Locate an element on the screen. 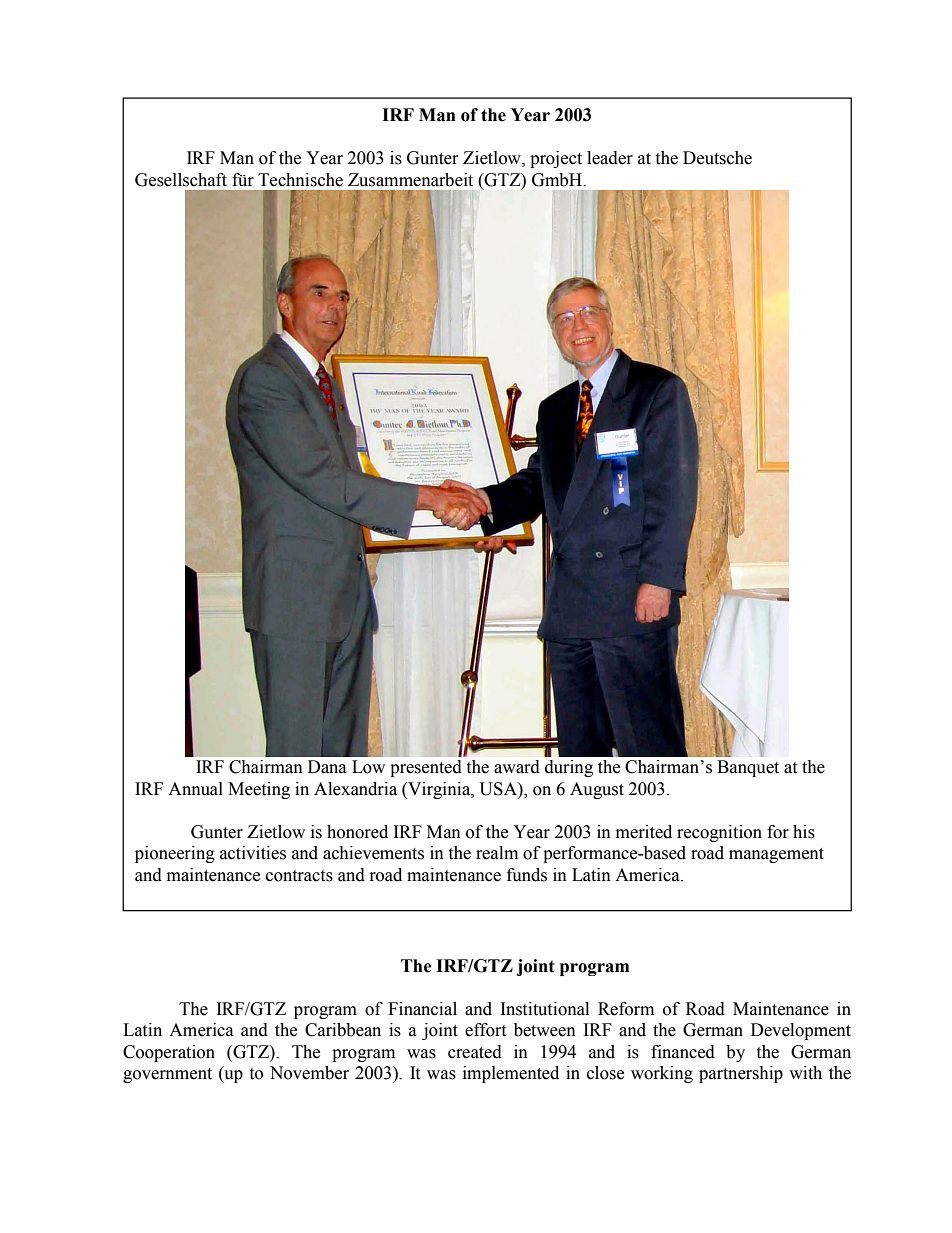  Technische is located at coordinates (300, 180).
